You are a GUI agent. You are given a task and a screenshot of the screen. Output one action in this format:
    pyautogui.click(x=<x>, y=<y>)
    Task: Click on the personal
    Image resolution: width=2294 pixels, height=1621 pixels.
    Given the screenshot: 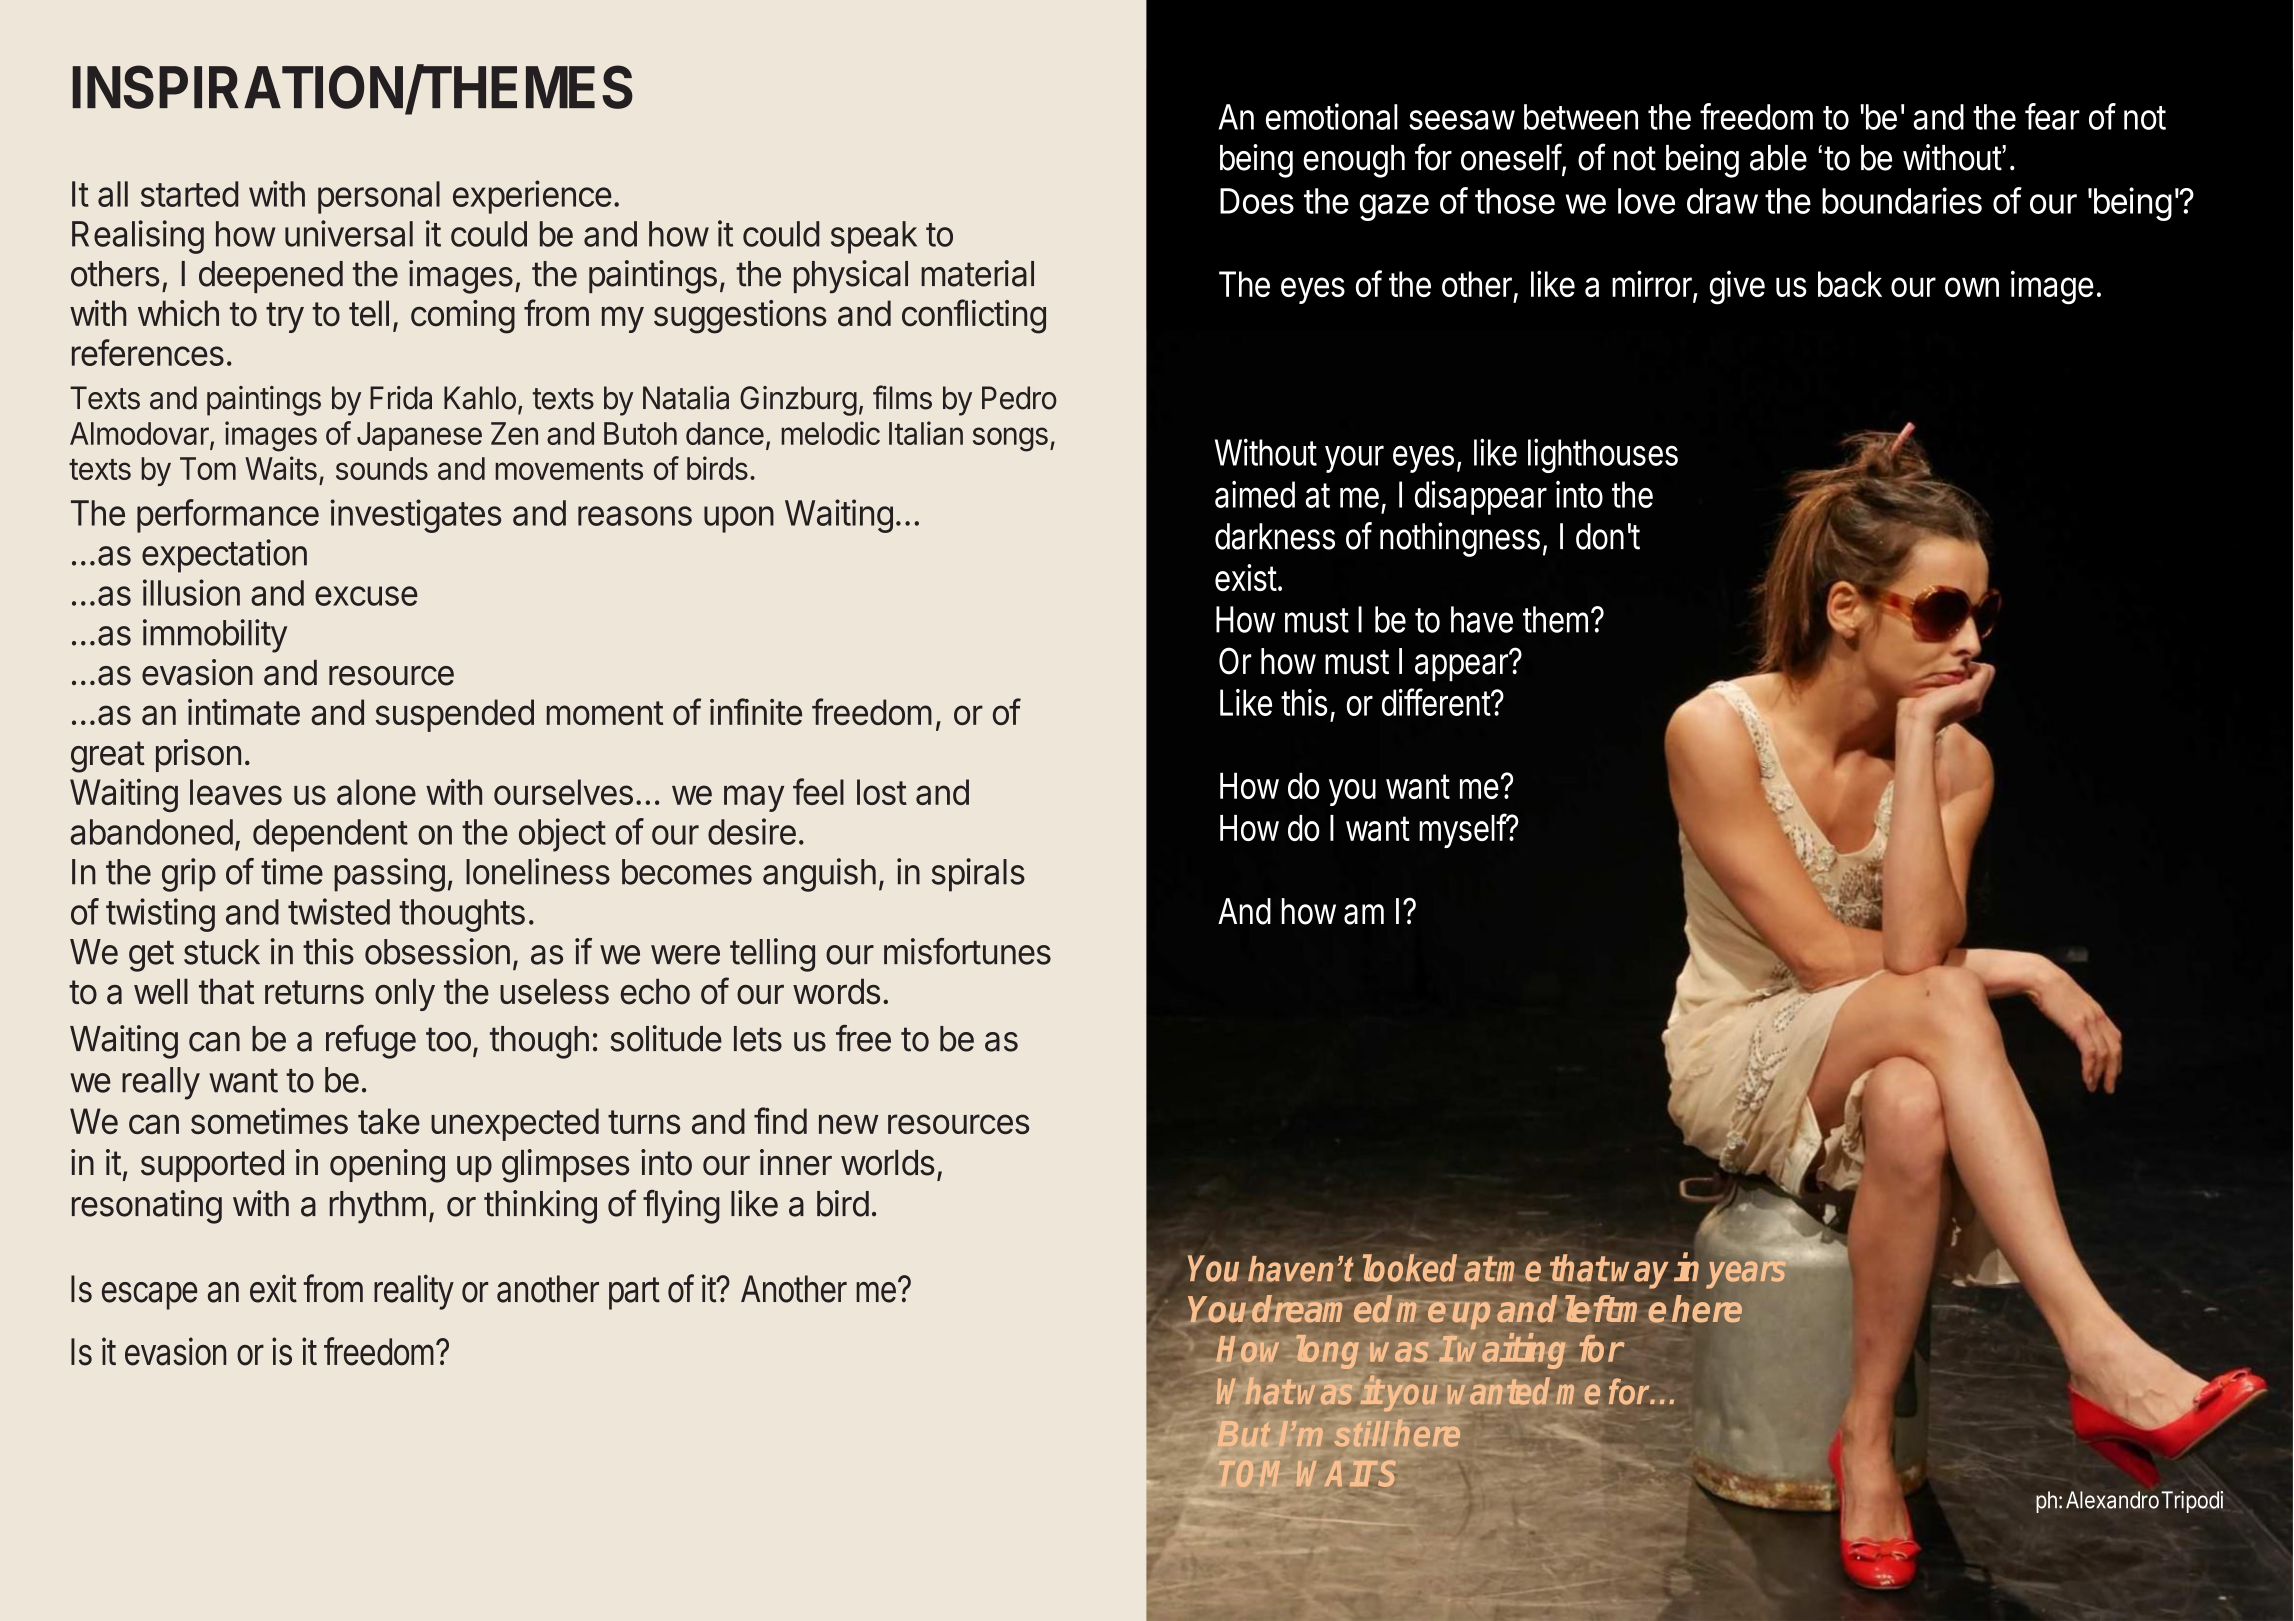 What is the action you would take?
    pyautogui.click(x=379, y=197)
